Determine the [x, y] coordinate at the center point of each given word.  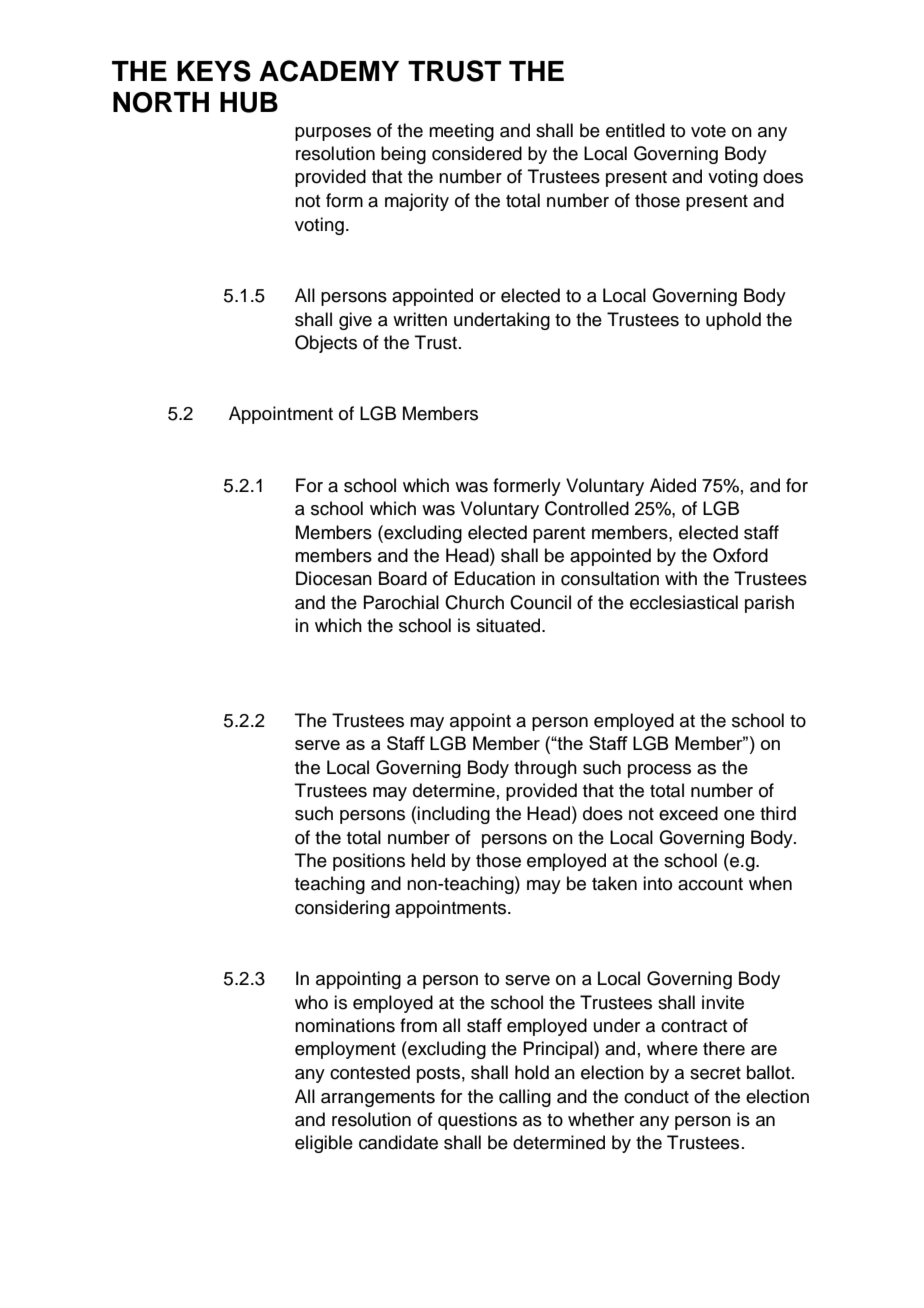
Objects [326, 344]
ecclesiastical [684, 602]
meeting [461, 132]
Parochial [401, 602]
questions [477, 1121]
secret [715, 1073]
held [428, 860]
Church [474, 602]
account [710, 884]
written [420, 319]
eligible [324, 1144]
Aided [673, 485]
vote [708, 131]
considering [342, 909]
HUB [249, 102]
